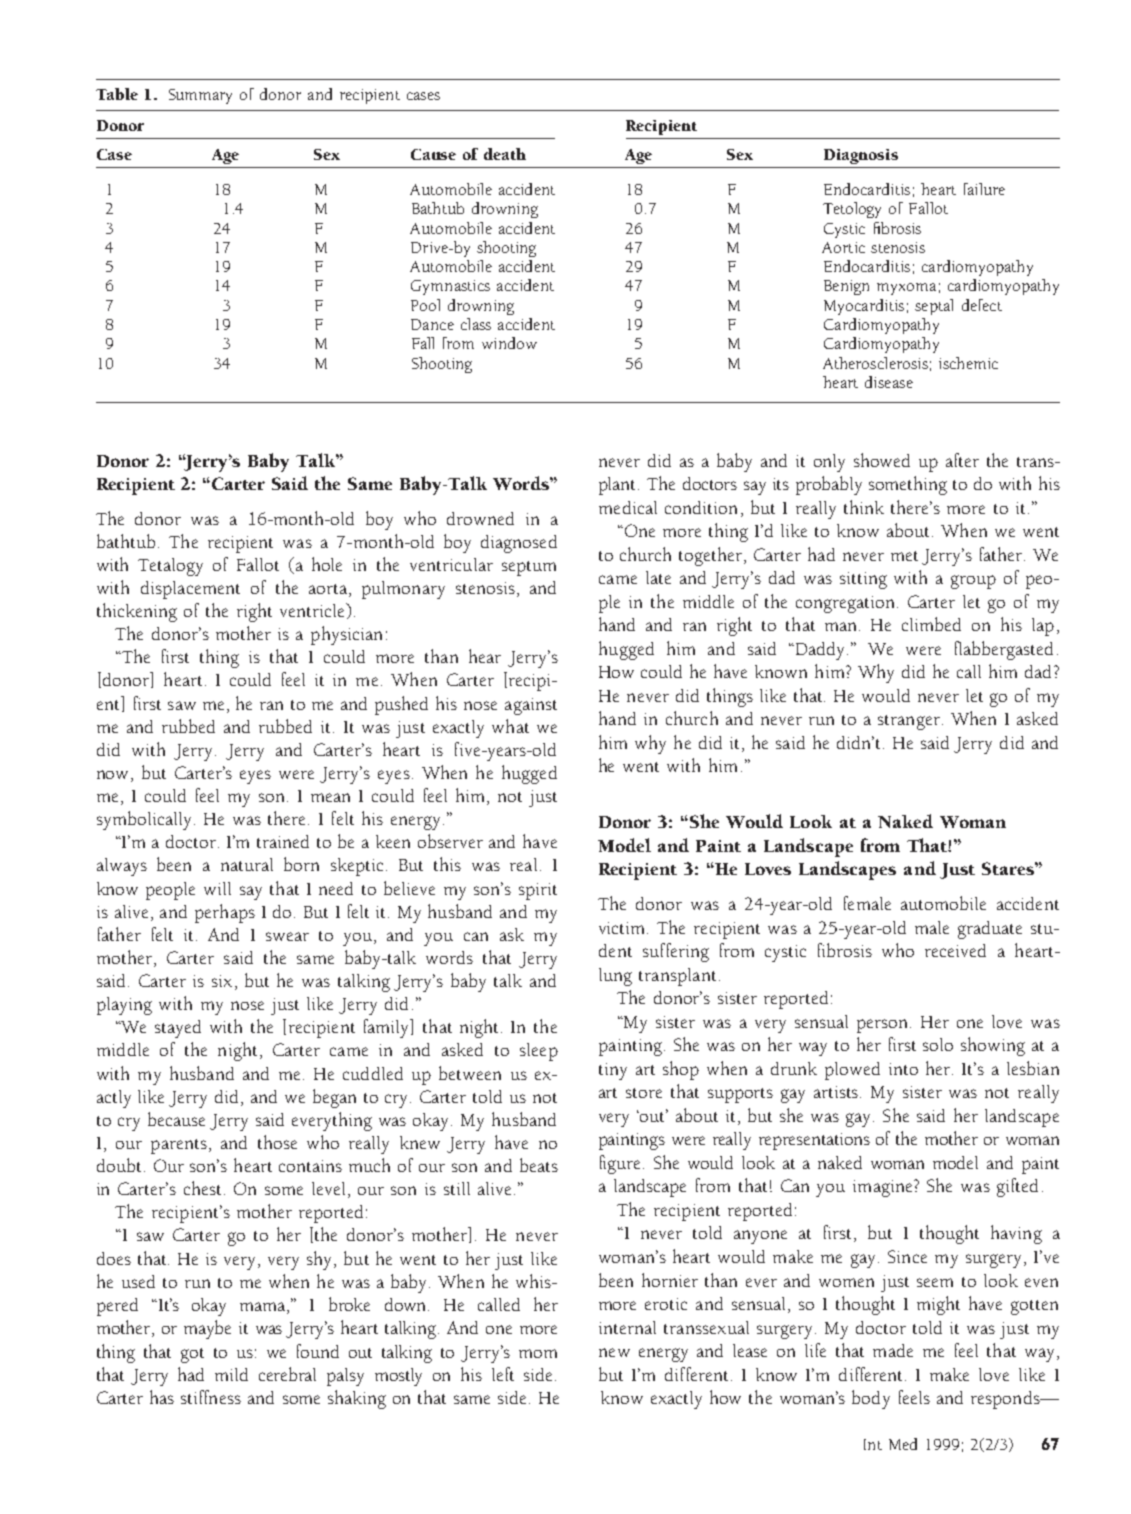 Image resolution: width=1131 pixels, height=1514 pixels. I want to click on death, so click(505, 154).
